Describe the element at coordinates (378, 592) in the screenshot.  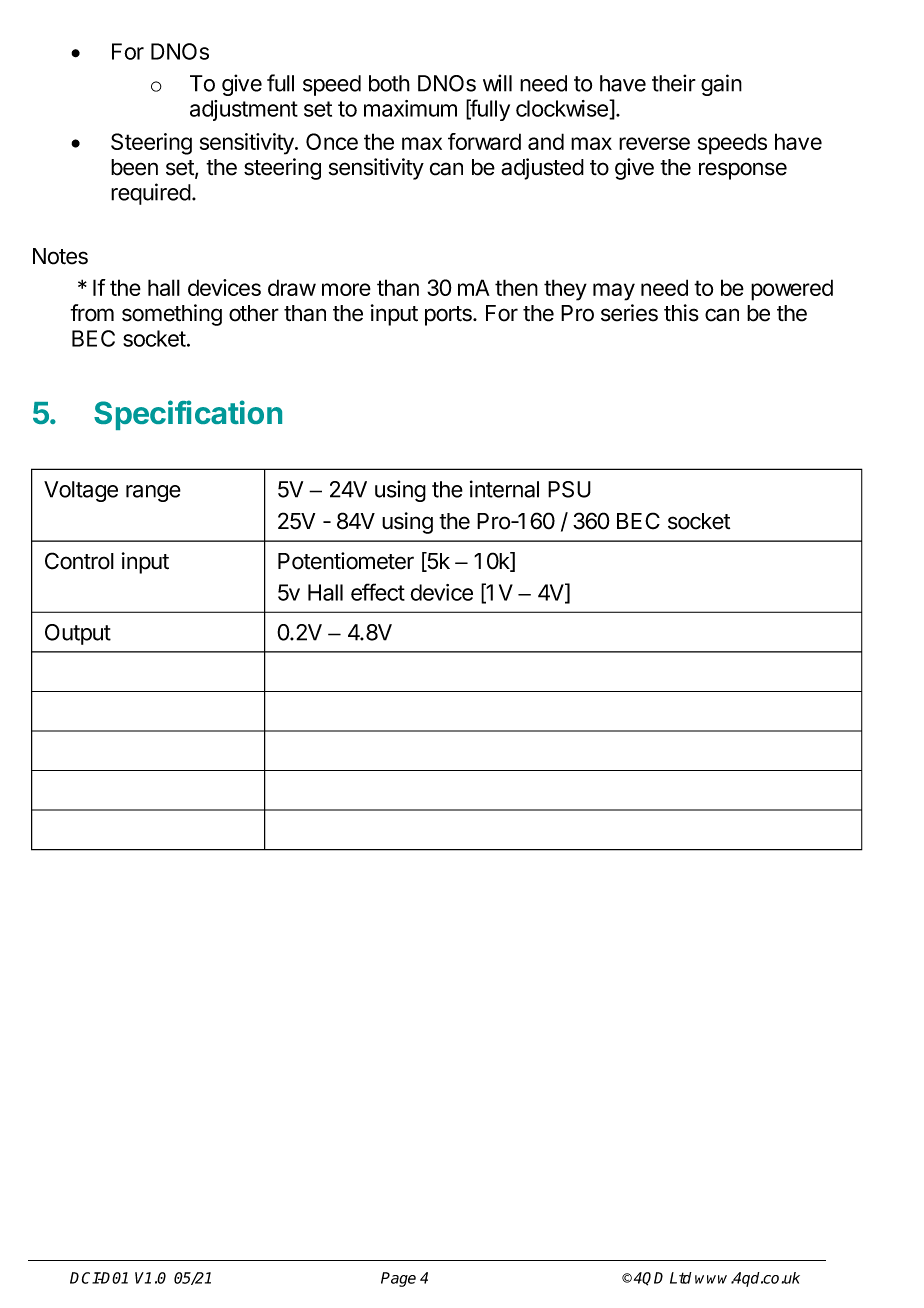
I see `effect` at that location.
